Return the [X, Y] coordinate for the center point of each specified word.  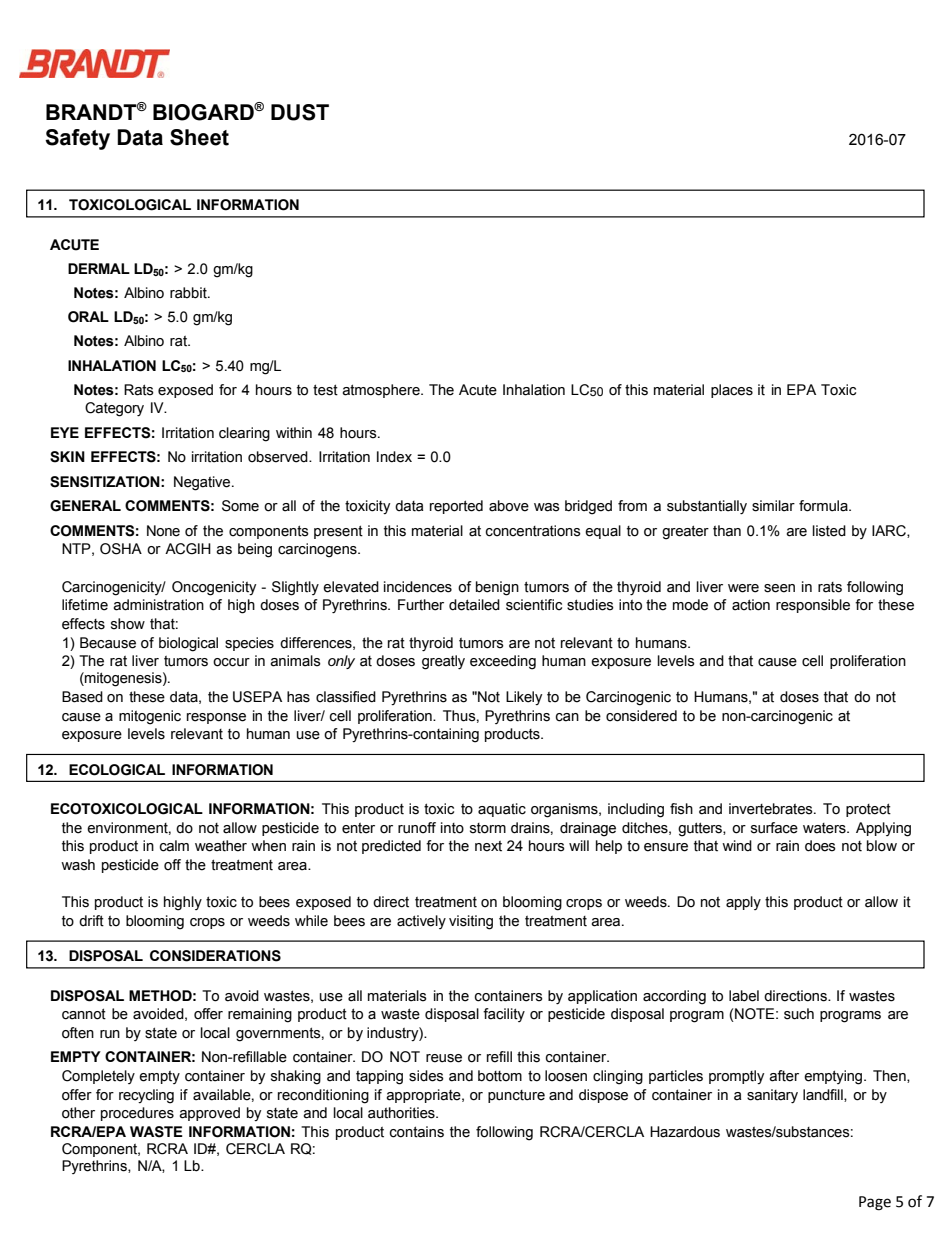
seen [779, 588]
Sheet [199, 137]
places [732, 391]
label [744, 996]
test [325, 390]
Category [114, 409]
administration [158, 605]
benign [497, 588]
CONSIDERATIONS [215, 956]
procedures [137, 1114]
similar [773, 506]
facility [504, 1015]
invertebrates [772, 809]
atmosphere [382, 391]
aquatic [502, 810]
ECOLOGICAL [117, 770]
